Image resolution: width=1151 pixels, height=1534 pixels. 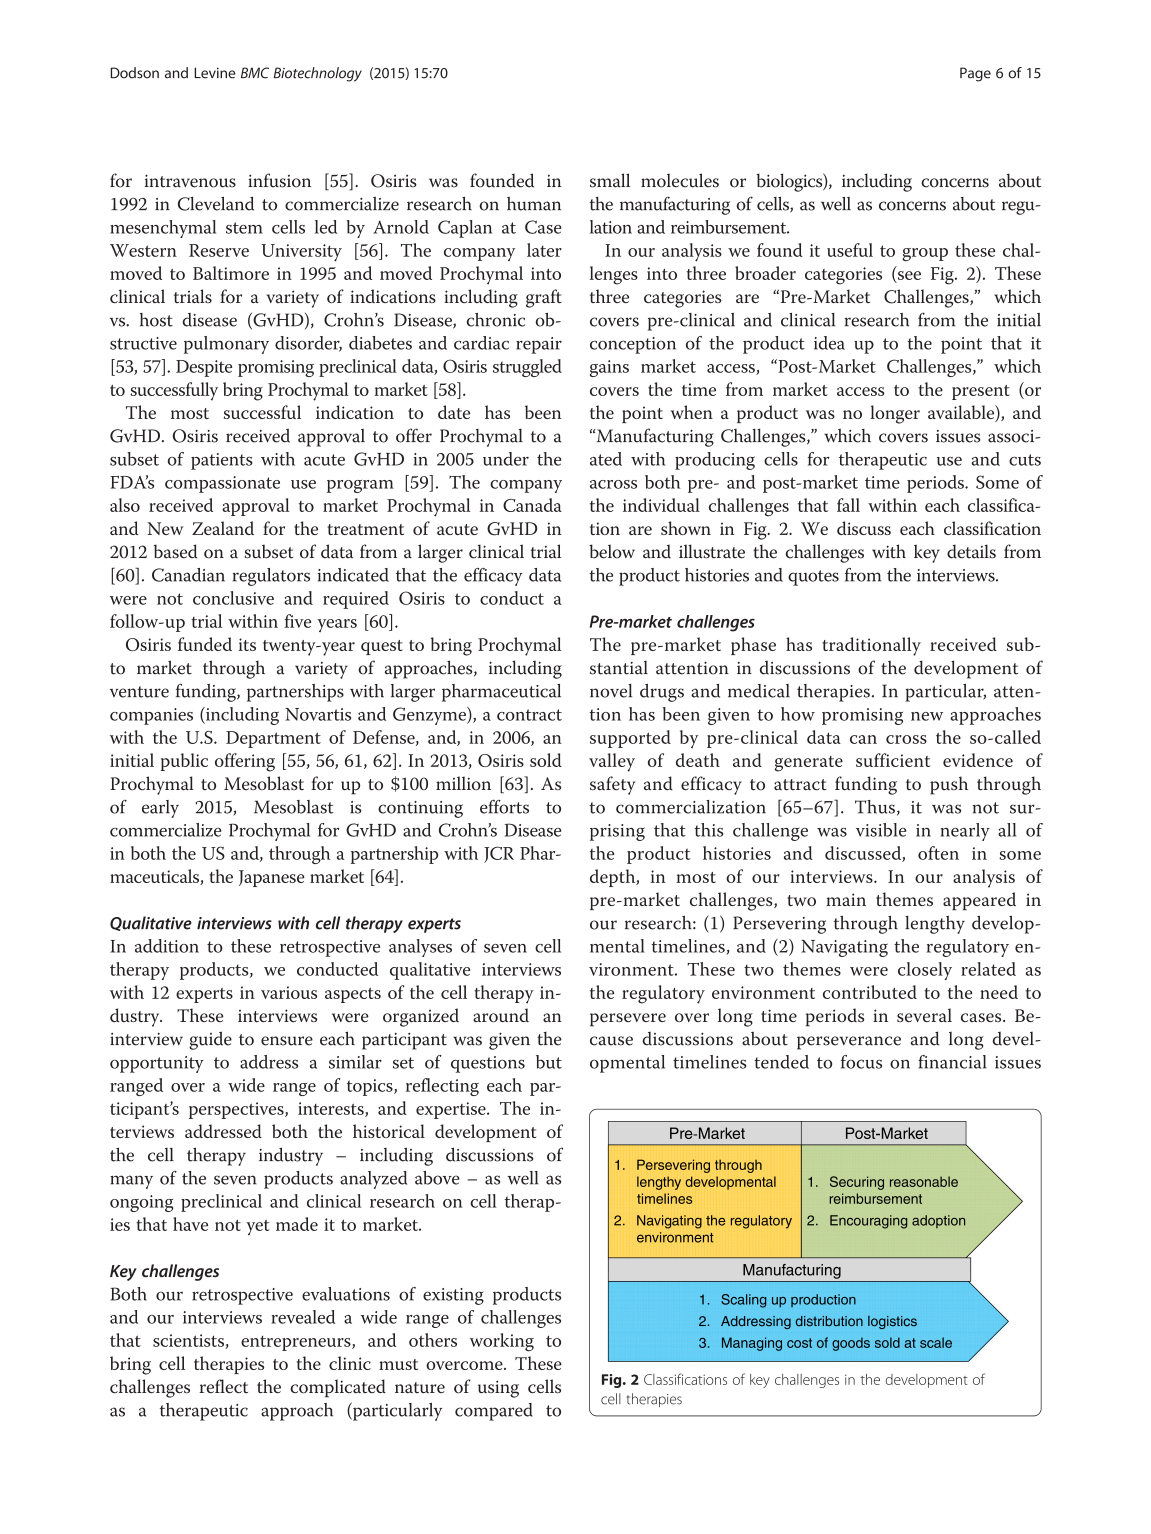 What do you see at coordinates (214, 73) in the document?
I see `Levine` at bounding box center [214, 73].
